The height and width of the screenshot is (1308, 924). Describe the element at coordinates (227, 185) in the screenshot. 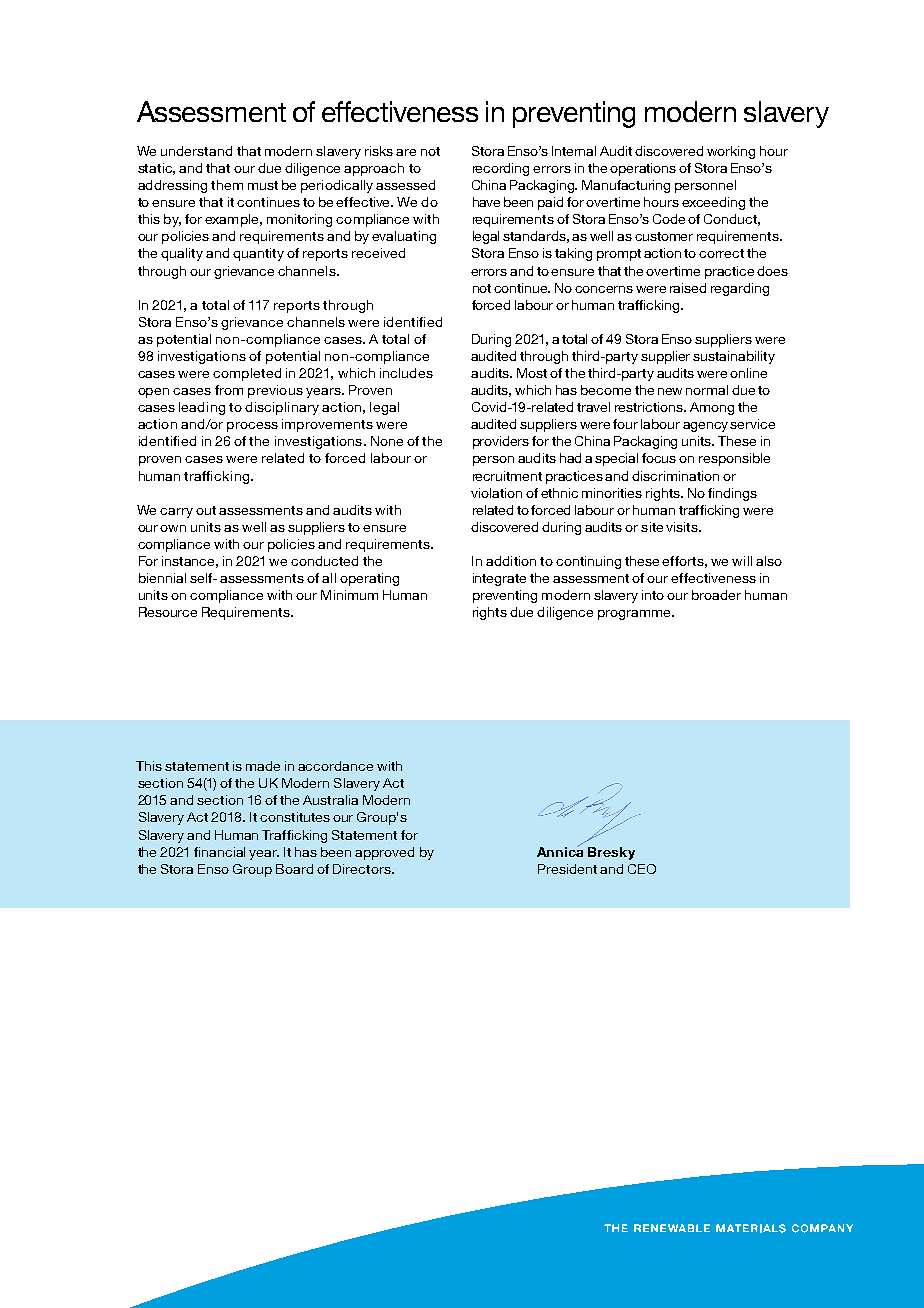

I see `them` at that location.
